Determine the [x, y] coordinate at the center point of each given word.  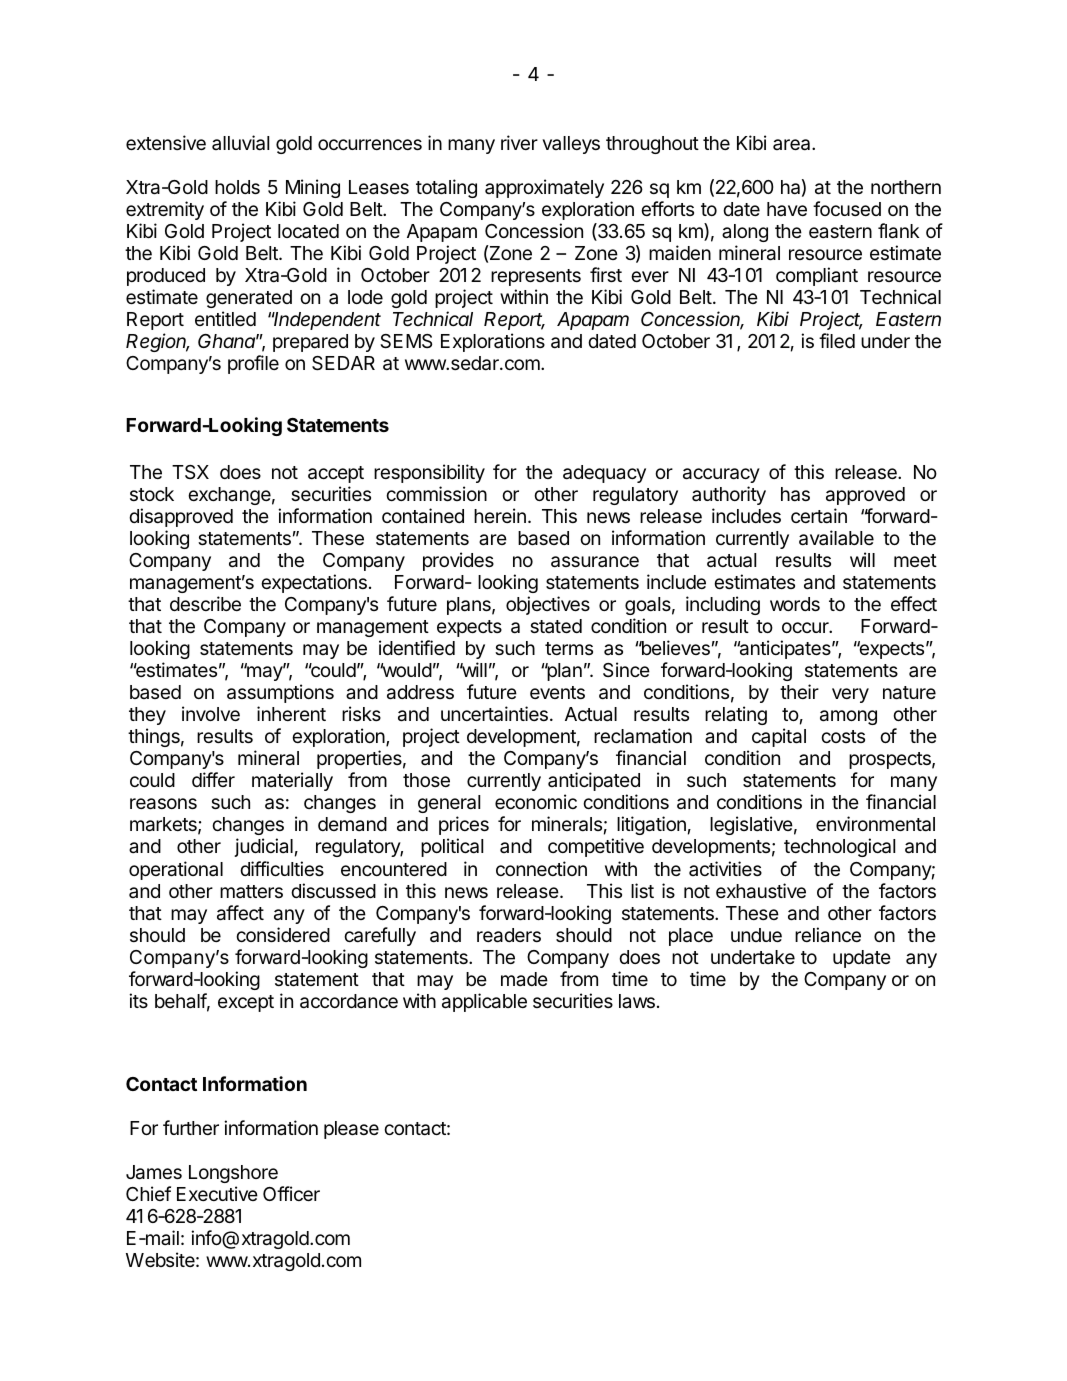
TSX [190, 472]
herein [500, 515]
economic [536, 801]
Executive [217, 1193]
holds [237, 187]
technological [839, 847]
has [795, 494]
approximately [544, 188]
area [793, 145]
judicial [263, 847]
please [351, 1130]
